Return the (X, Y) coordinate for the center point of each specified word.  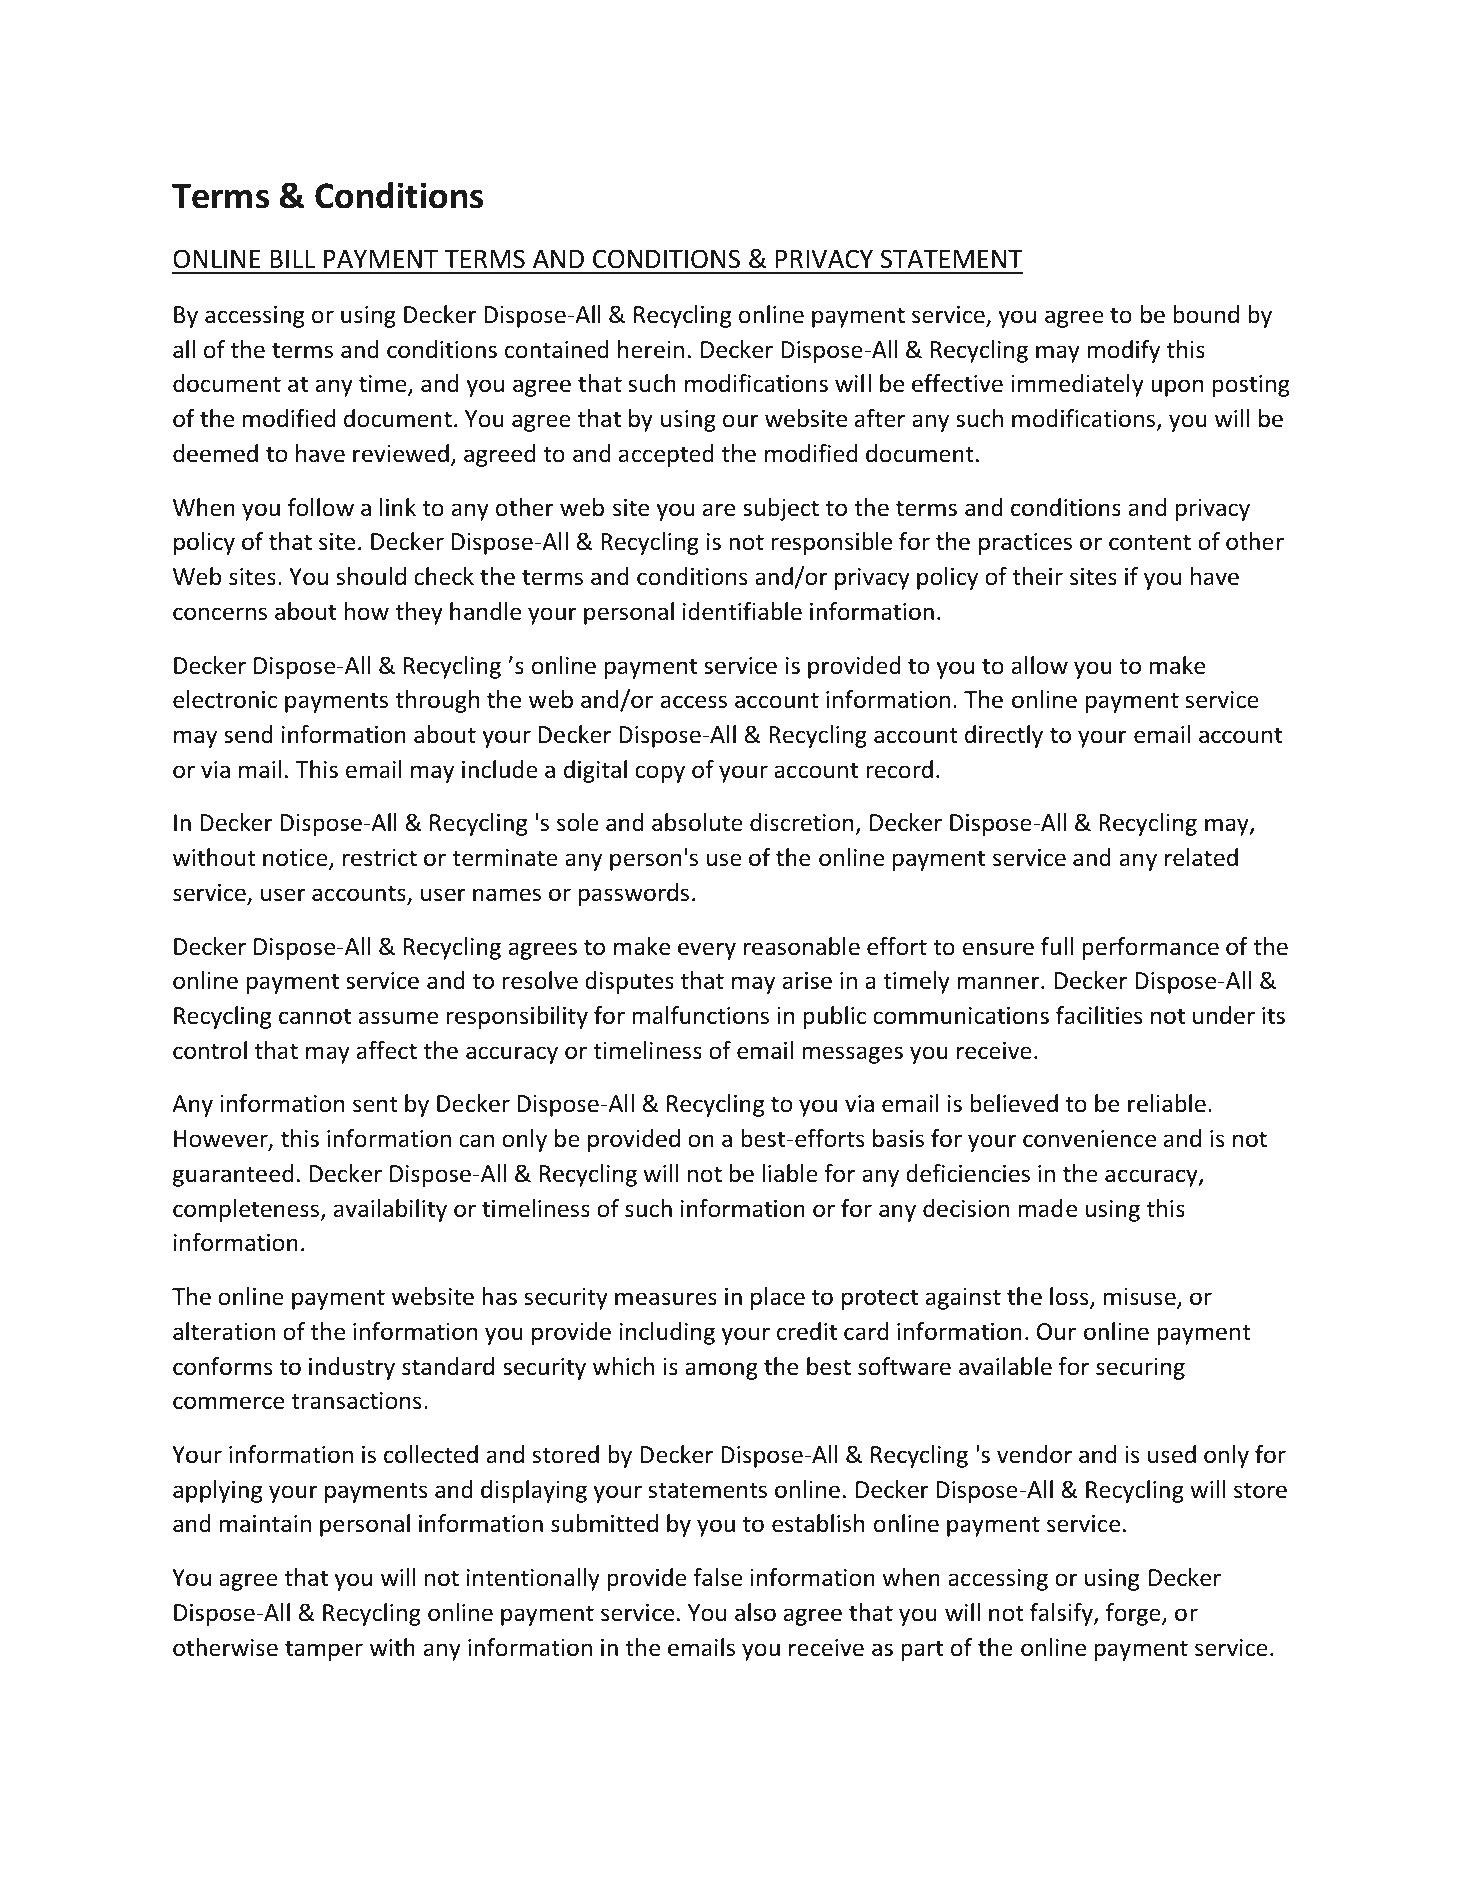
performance (1150, 948)
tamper (324, 1650)
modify (1123, 351)
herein (651, 349)
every (707, 951)
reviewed (401, 453)
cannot (315, 1016)
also (755, 1612)
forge (1134, 1614)
